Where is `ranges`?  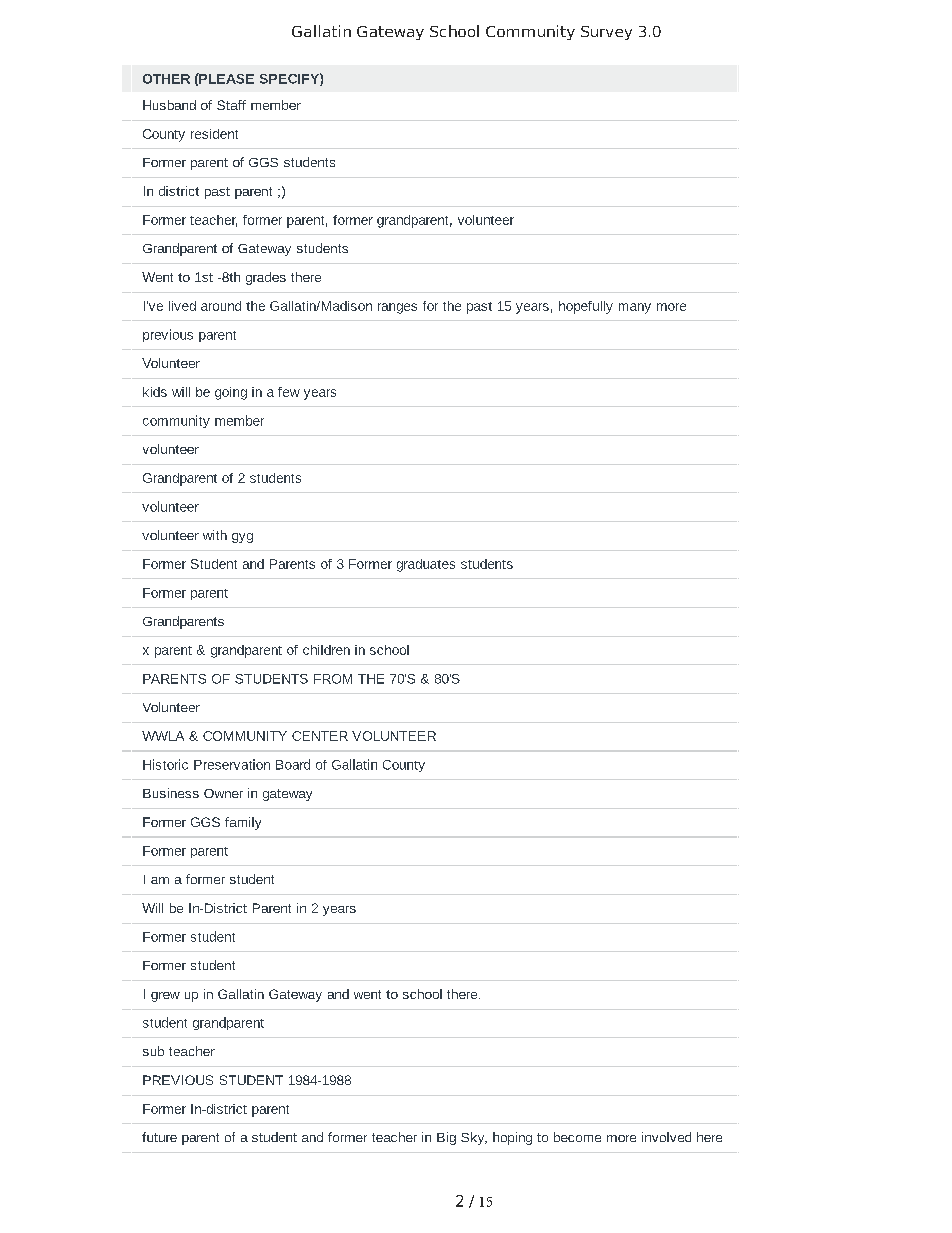 ranges is located at coordinates (397, 308).
